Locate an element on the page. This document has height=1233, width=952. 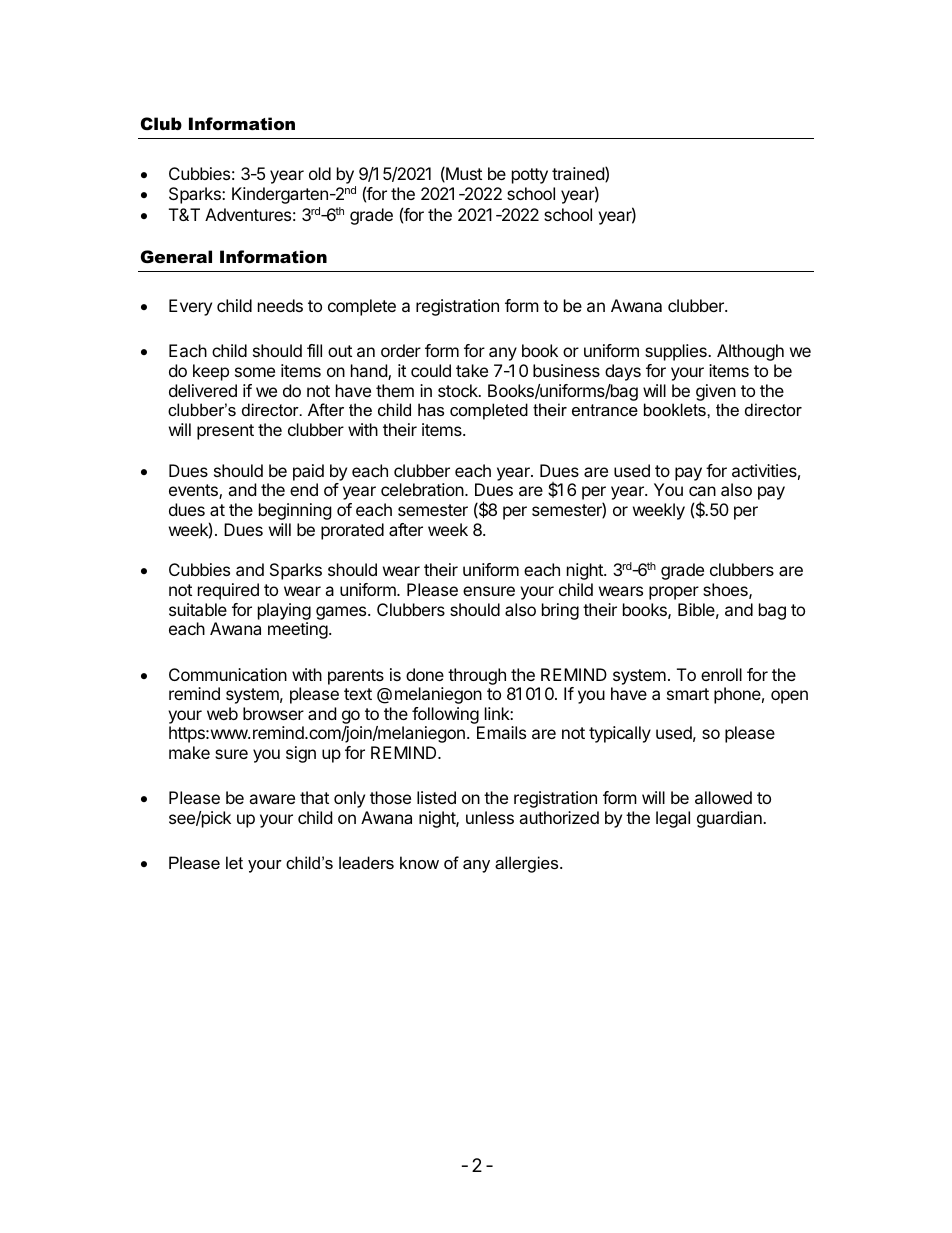
supplies is located at coordinates (677, 352).
